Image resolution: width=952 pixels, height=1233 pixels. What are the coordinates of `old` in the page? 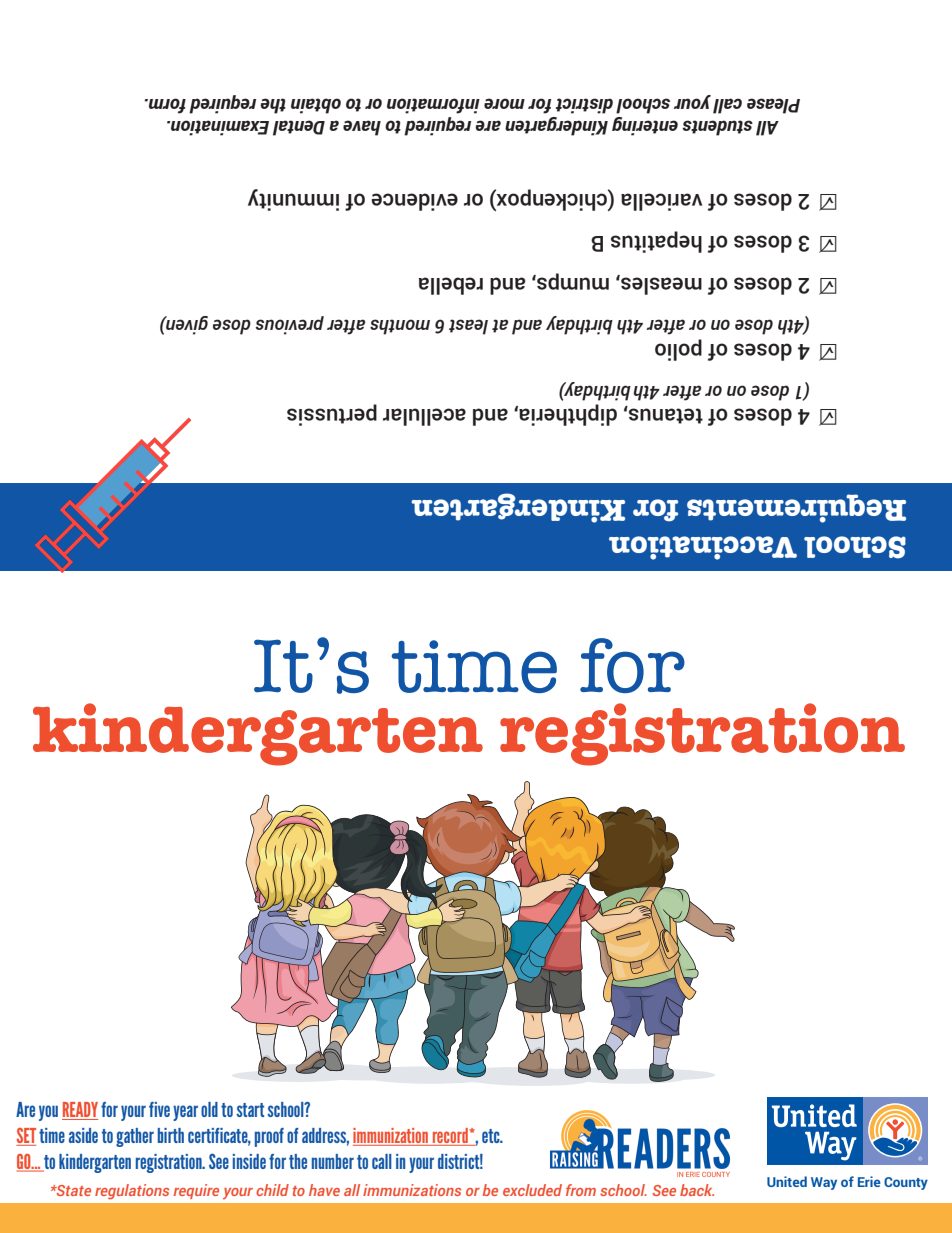 It's located at (209, 1109).
